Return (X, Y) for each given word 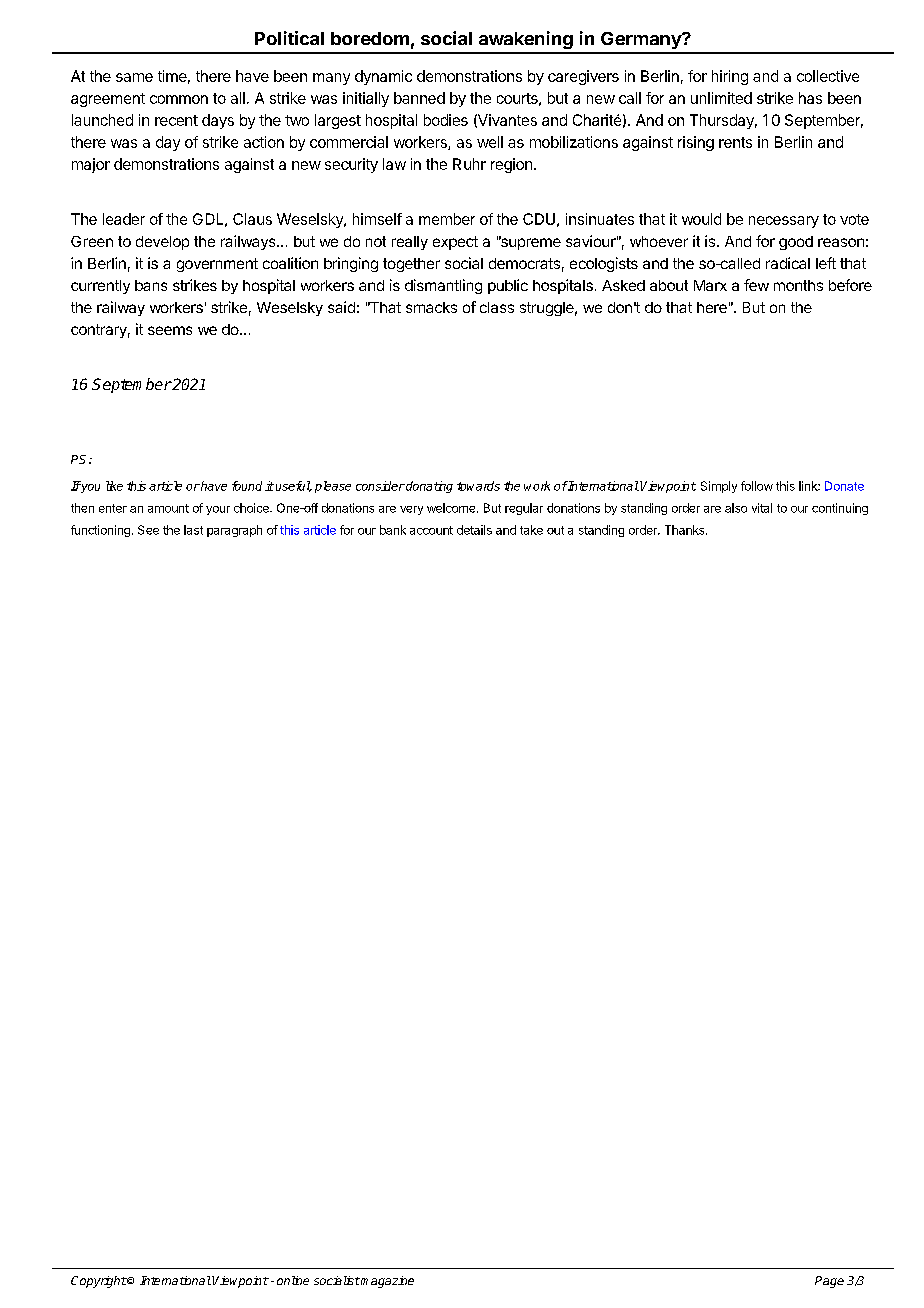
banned (419, 98)
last (193, 530)
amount (168, 508)
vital (762, 508)
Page (829, 1282)
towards (478, 486)
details (474, 530)
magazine (386, 1282)
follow (757, 486)
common (179, 99)
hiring (730, 77)
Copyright (99, 1282)
